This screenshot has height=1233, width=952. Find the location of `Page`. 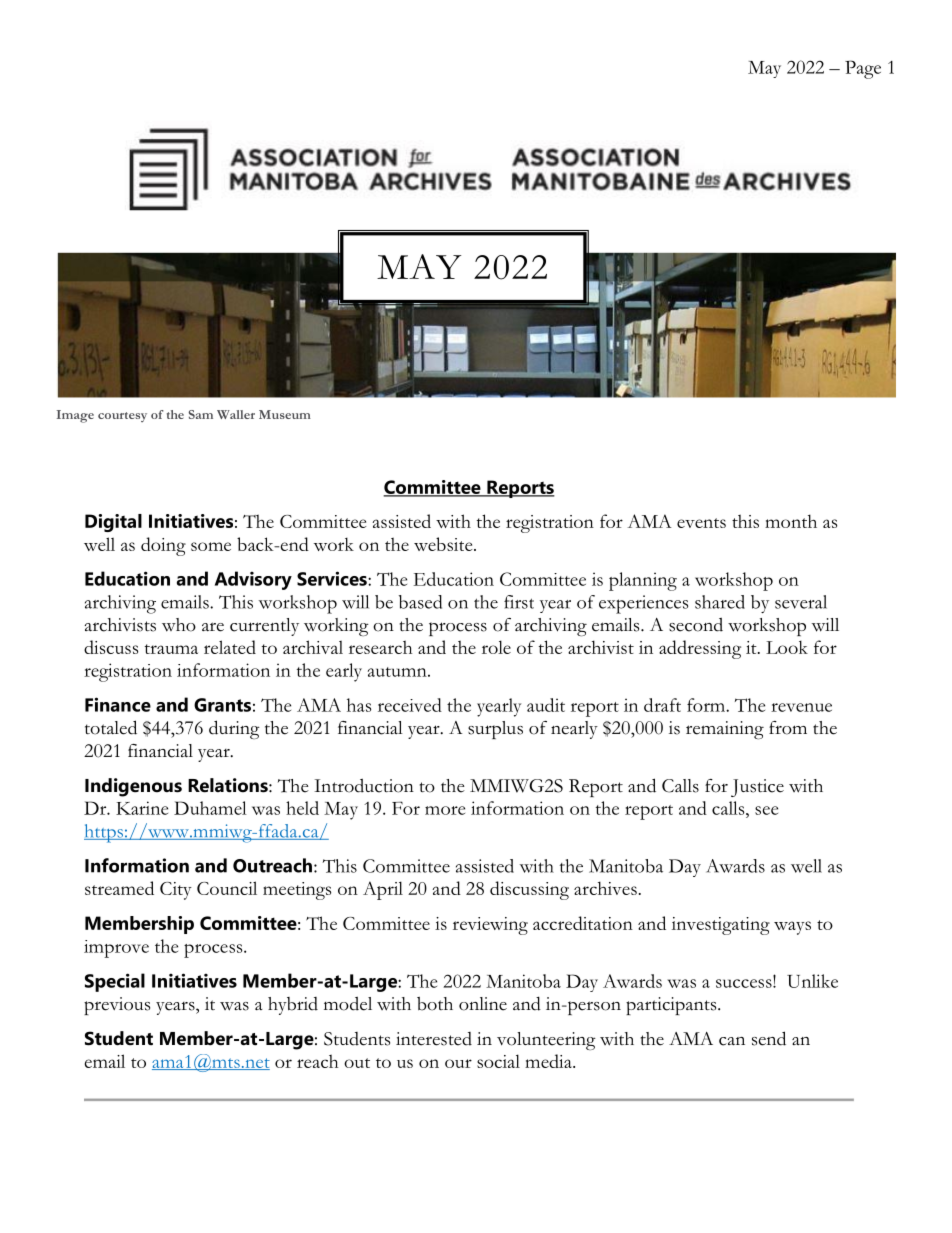

Page is located at coordinates (863, 69).
